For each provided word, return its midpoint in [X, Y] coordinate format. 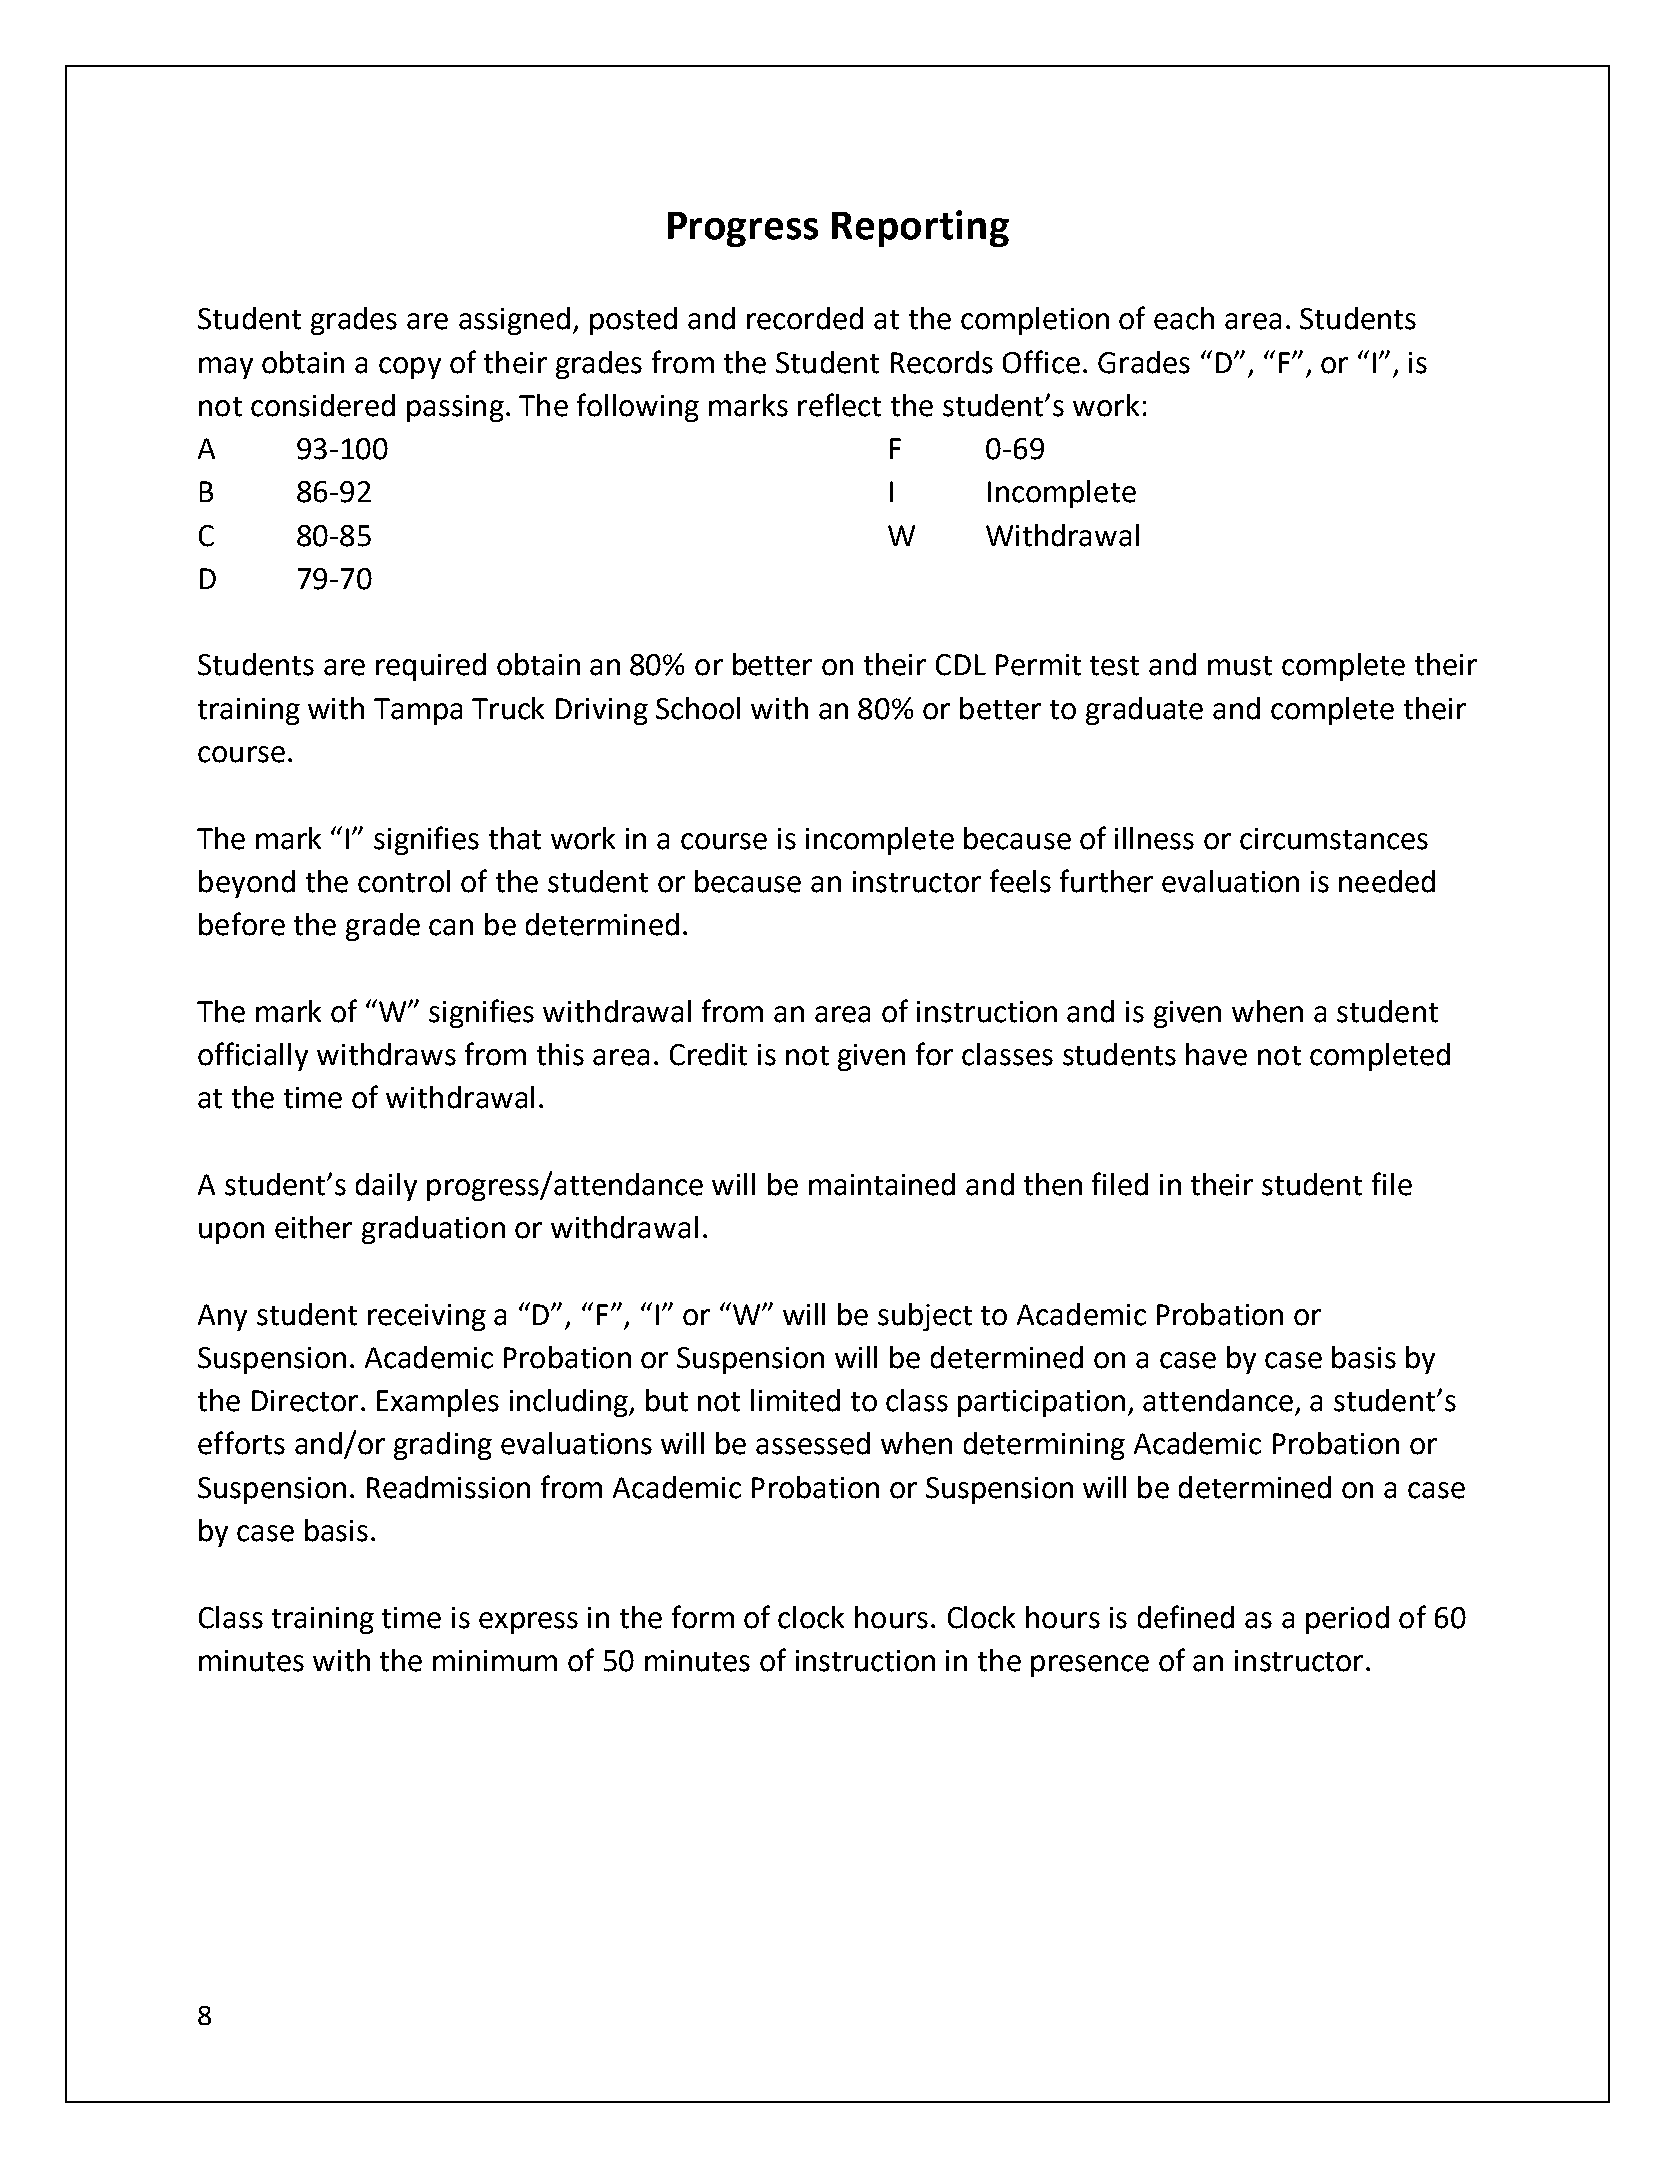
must [1240, 666]
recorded [805, 318]
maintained [882, 1184]
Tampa [418, 711]
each [1184, 318]
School [698, 708]
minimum [495, 1661]
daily [386, 1187]
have [1216, 1054]
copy [410, 368]
